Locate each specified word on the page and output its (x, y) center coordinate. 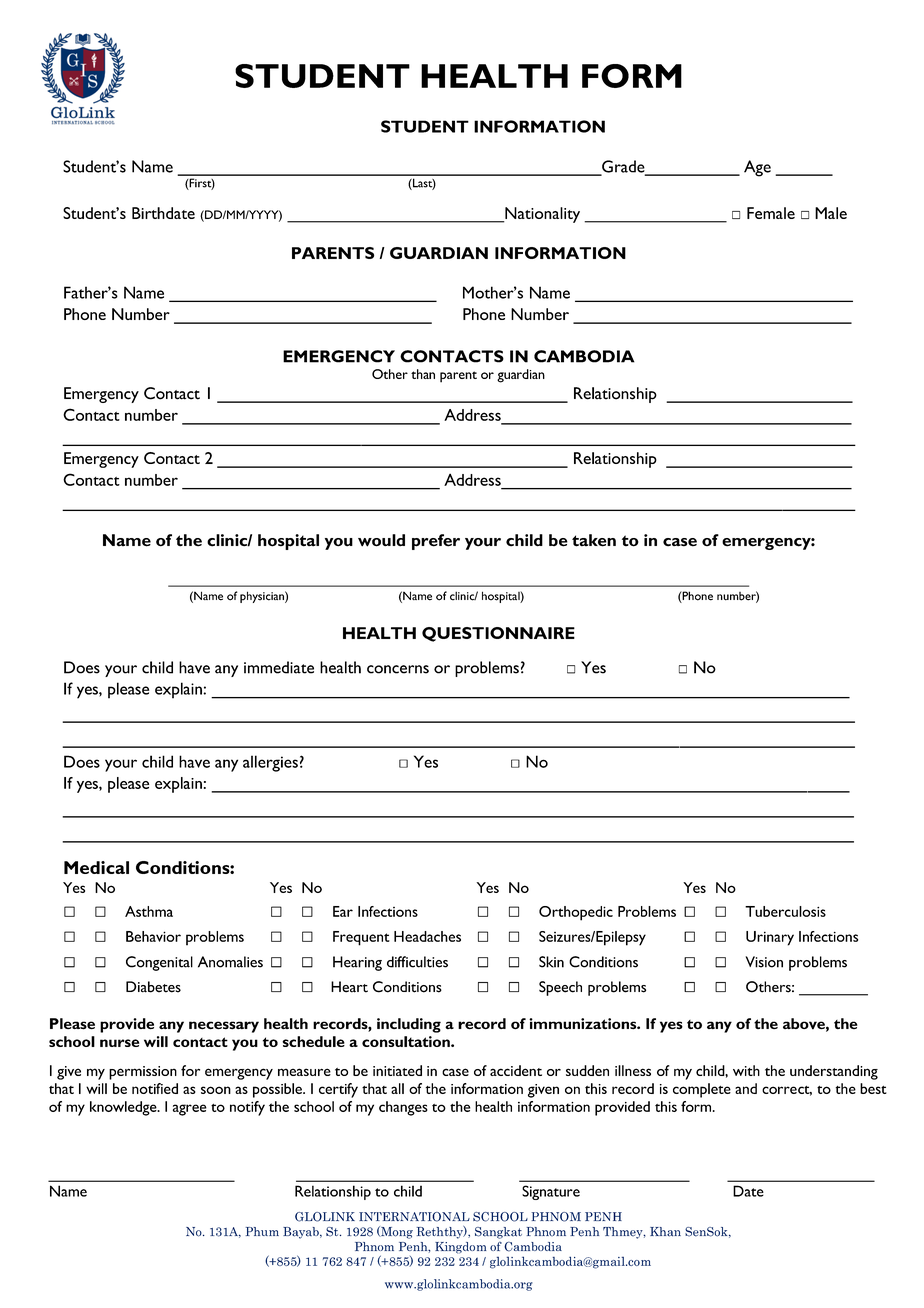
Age (757, 168)
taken (594, 540)
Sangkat (498, 1233)
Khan (665, 1232)
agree (190, 1110)
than (423, 374)
